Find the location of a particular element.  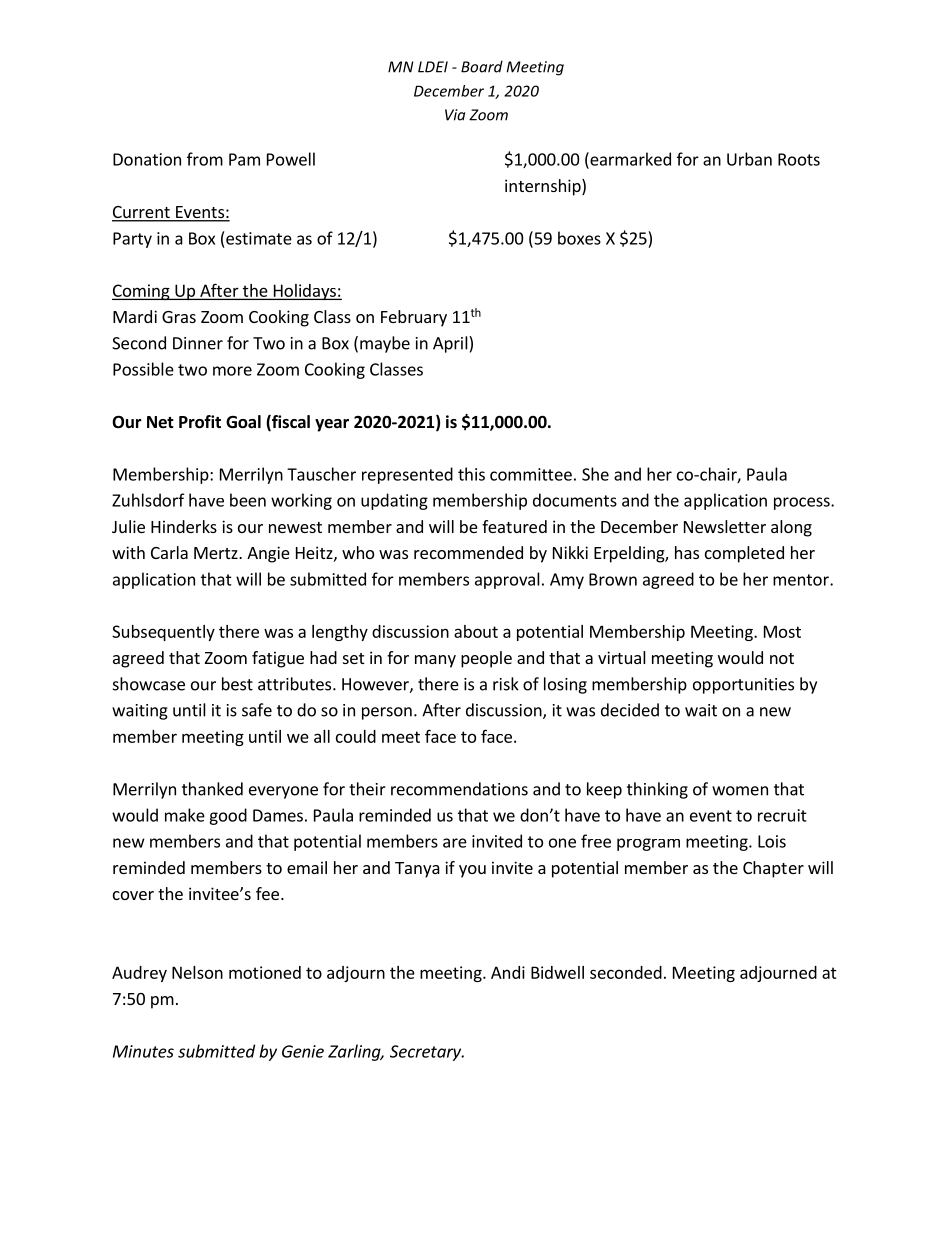

Carla is located at coordinates (169, 552).
